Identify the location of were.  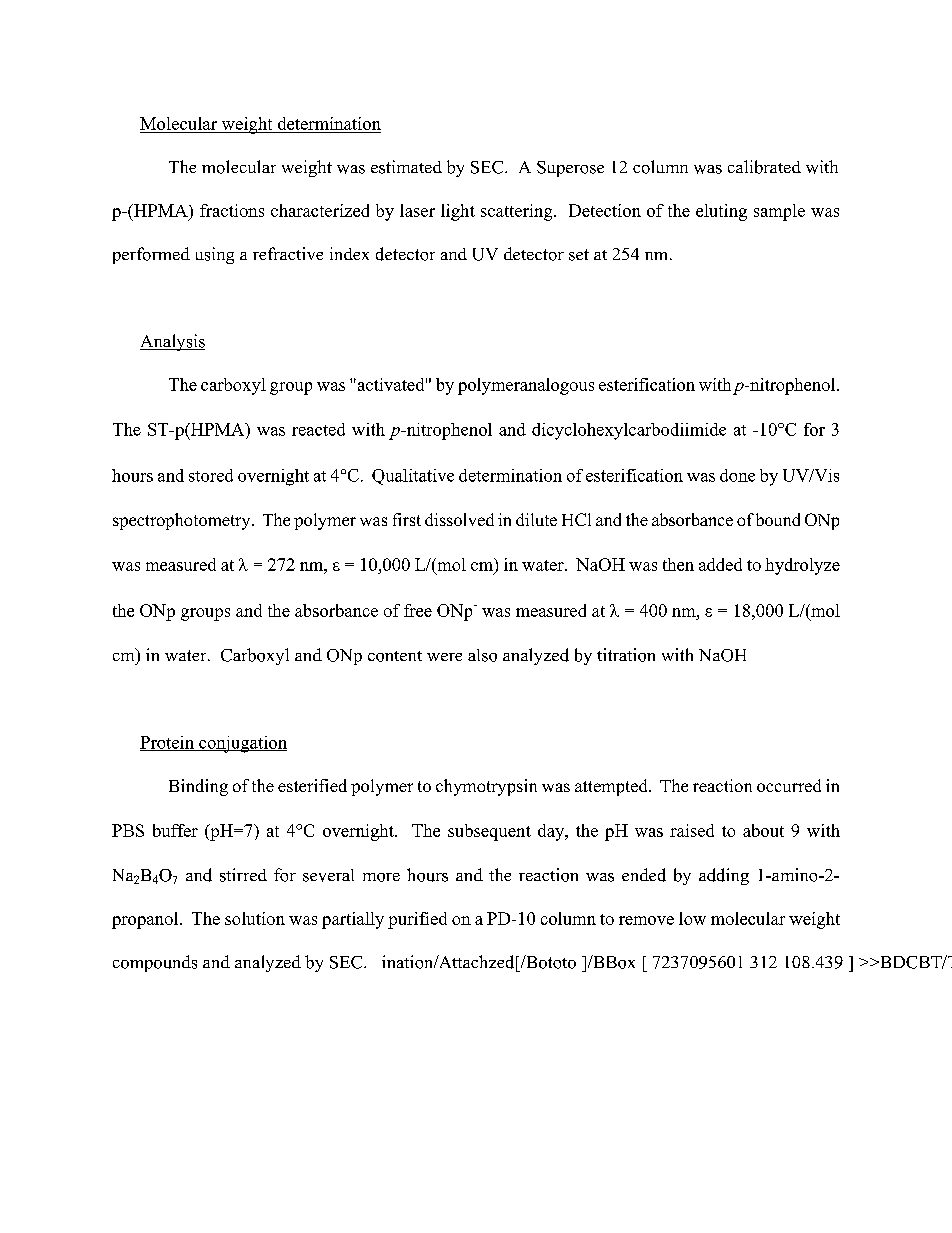
(444, 657).
